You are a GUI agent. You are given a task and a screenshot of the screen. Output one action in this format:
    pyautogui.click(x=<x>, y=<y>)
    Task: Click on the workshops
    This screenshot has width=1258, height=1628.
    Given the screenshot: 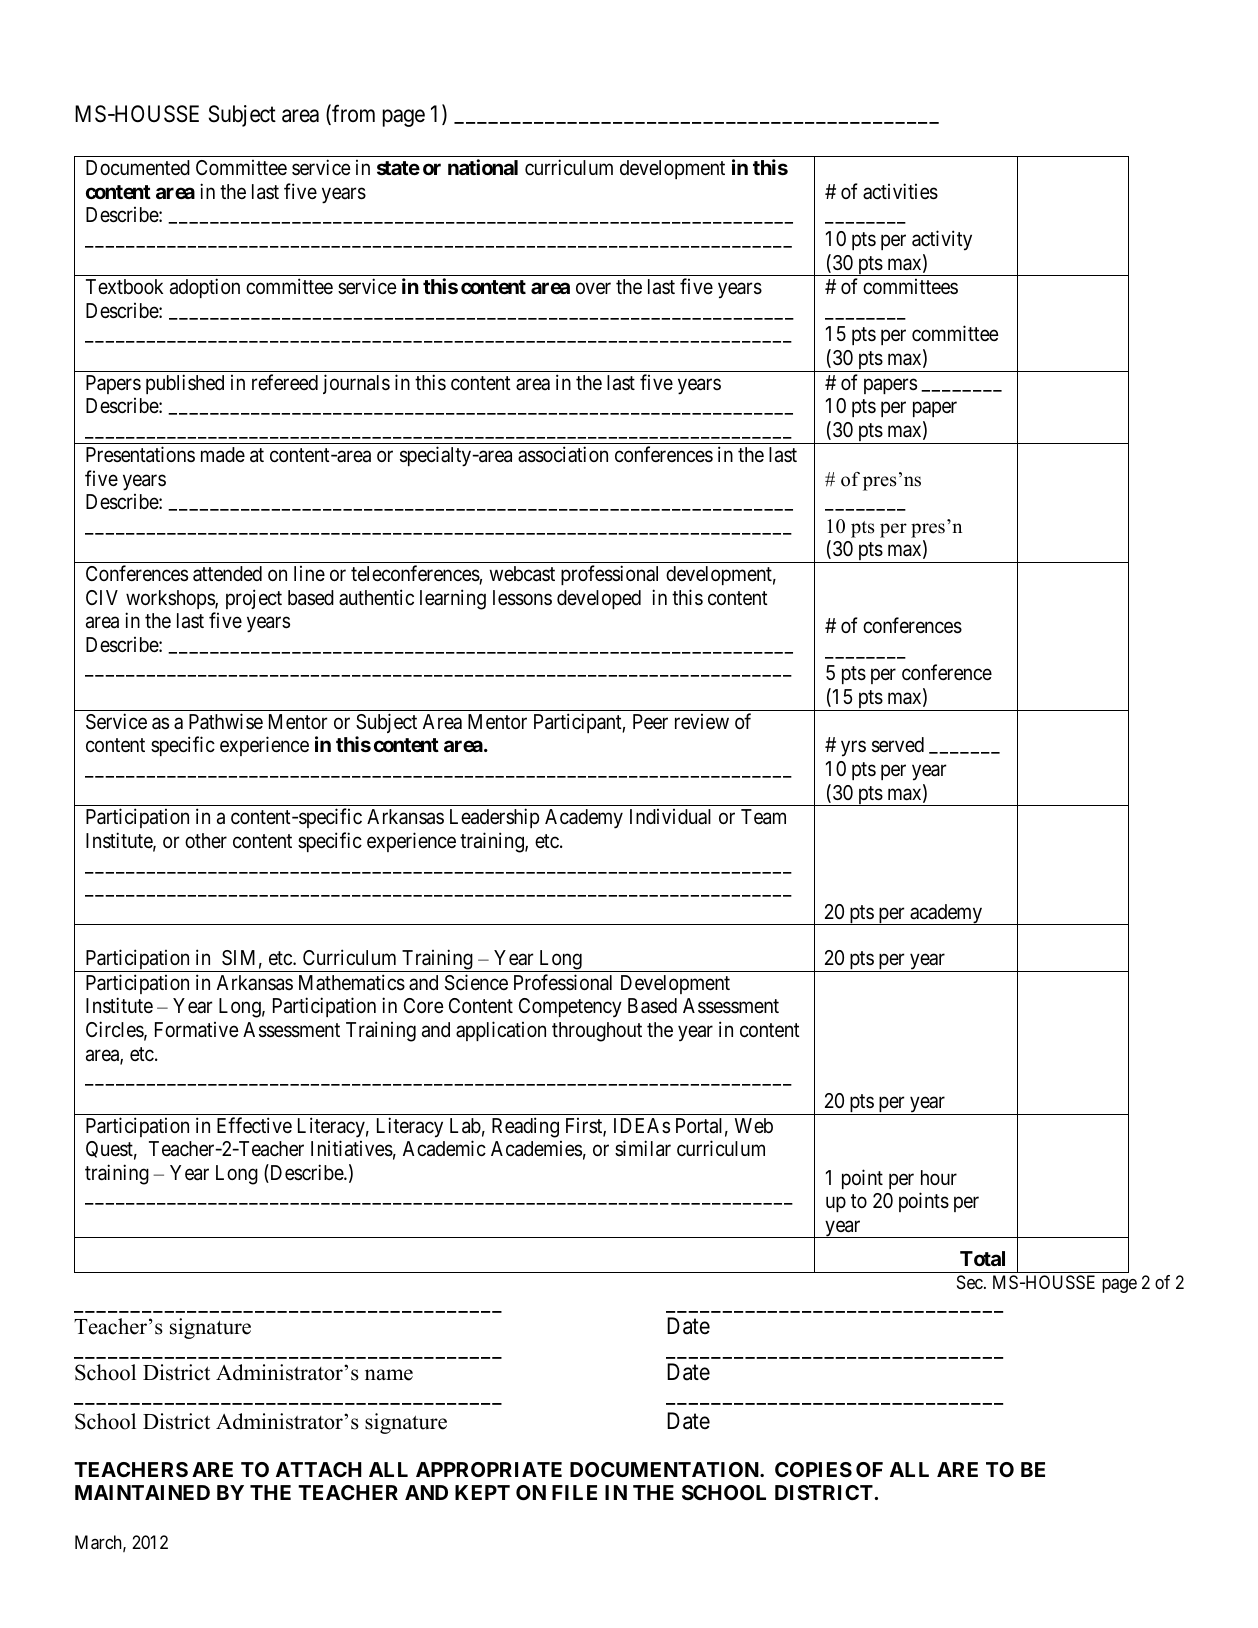 What is the action you would take?
    pyautogui.click(x=171, y=599)
